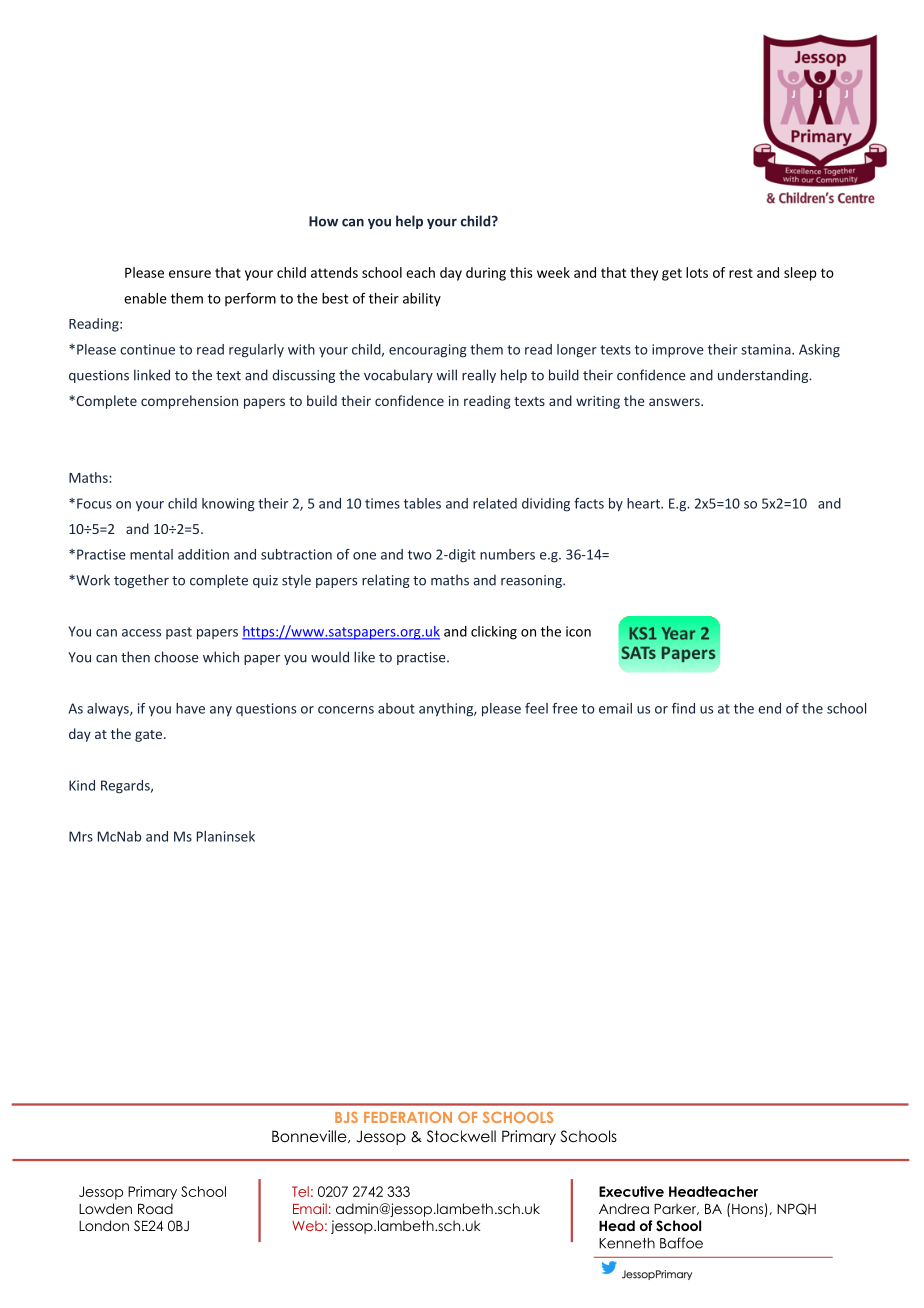  Describe the element at coordinates (486, 274) in the screenshot. I see `during` at that location.
